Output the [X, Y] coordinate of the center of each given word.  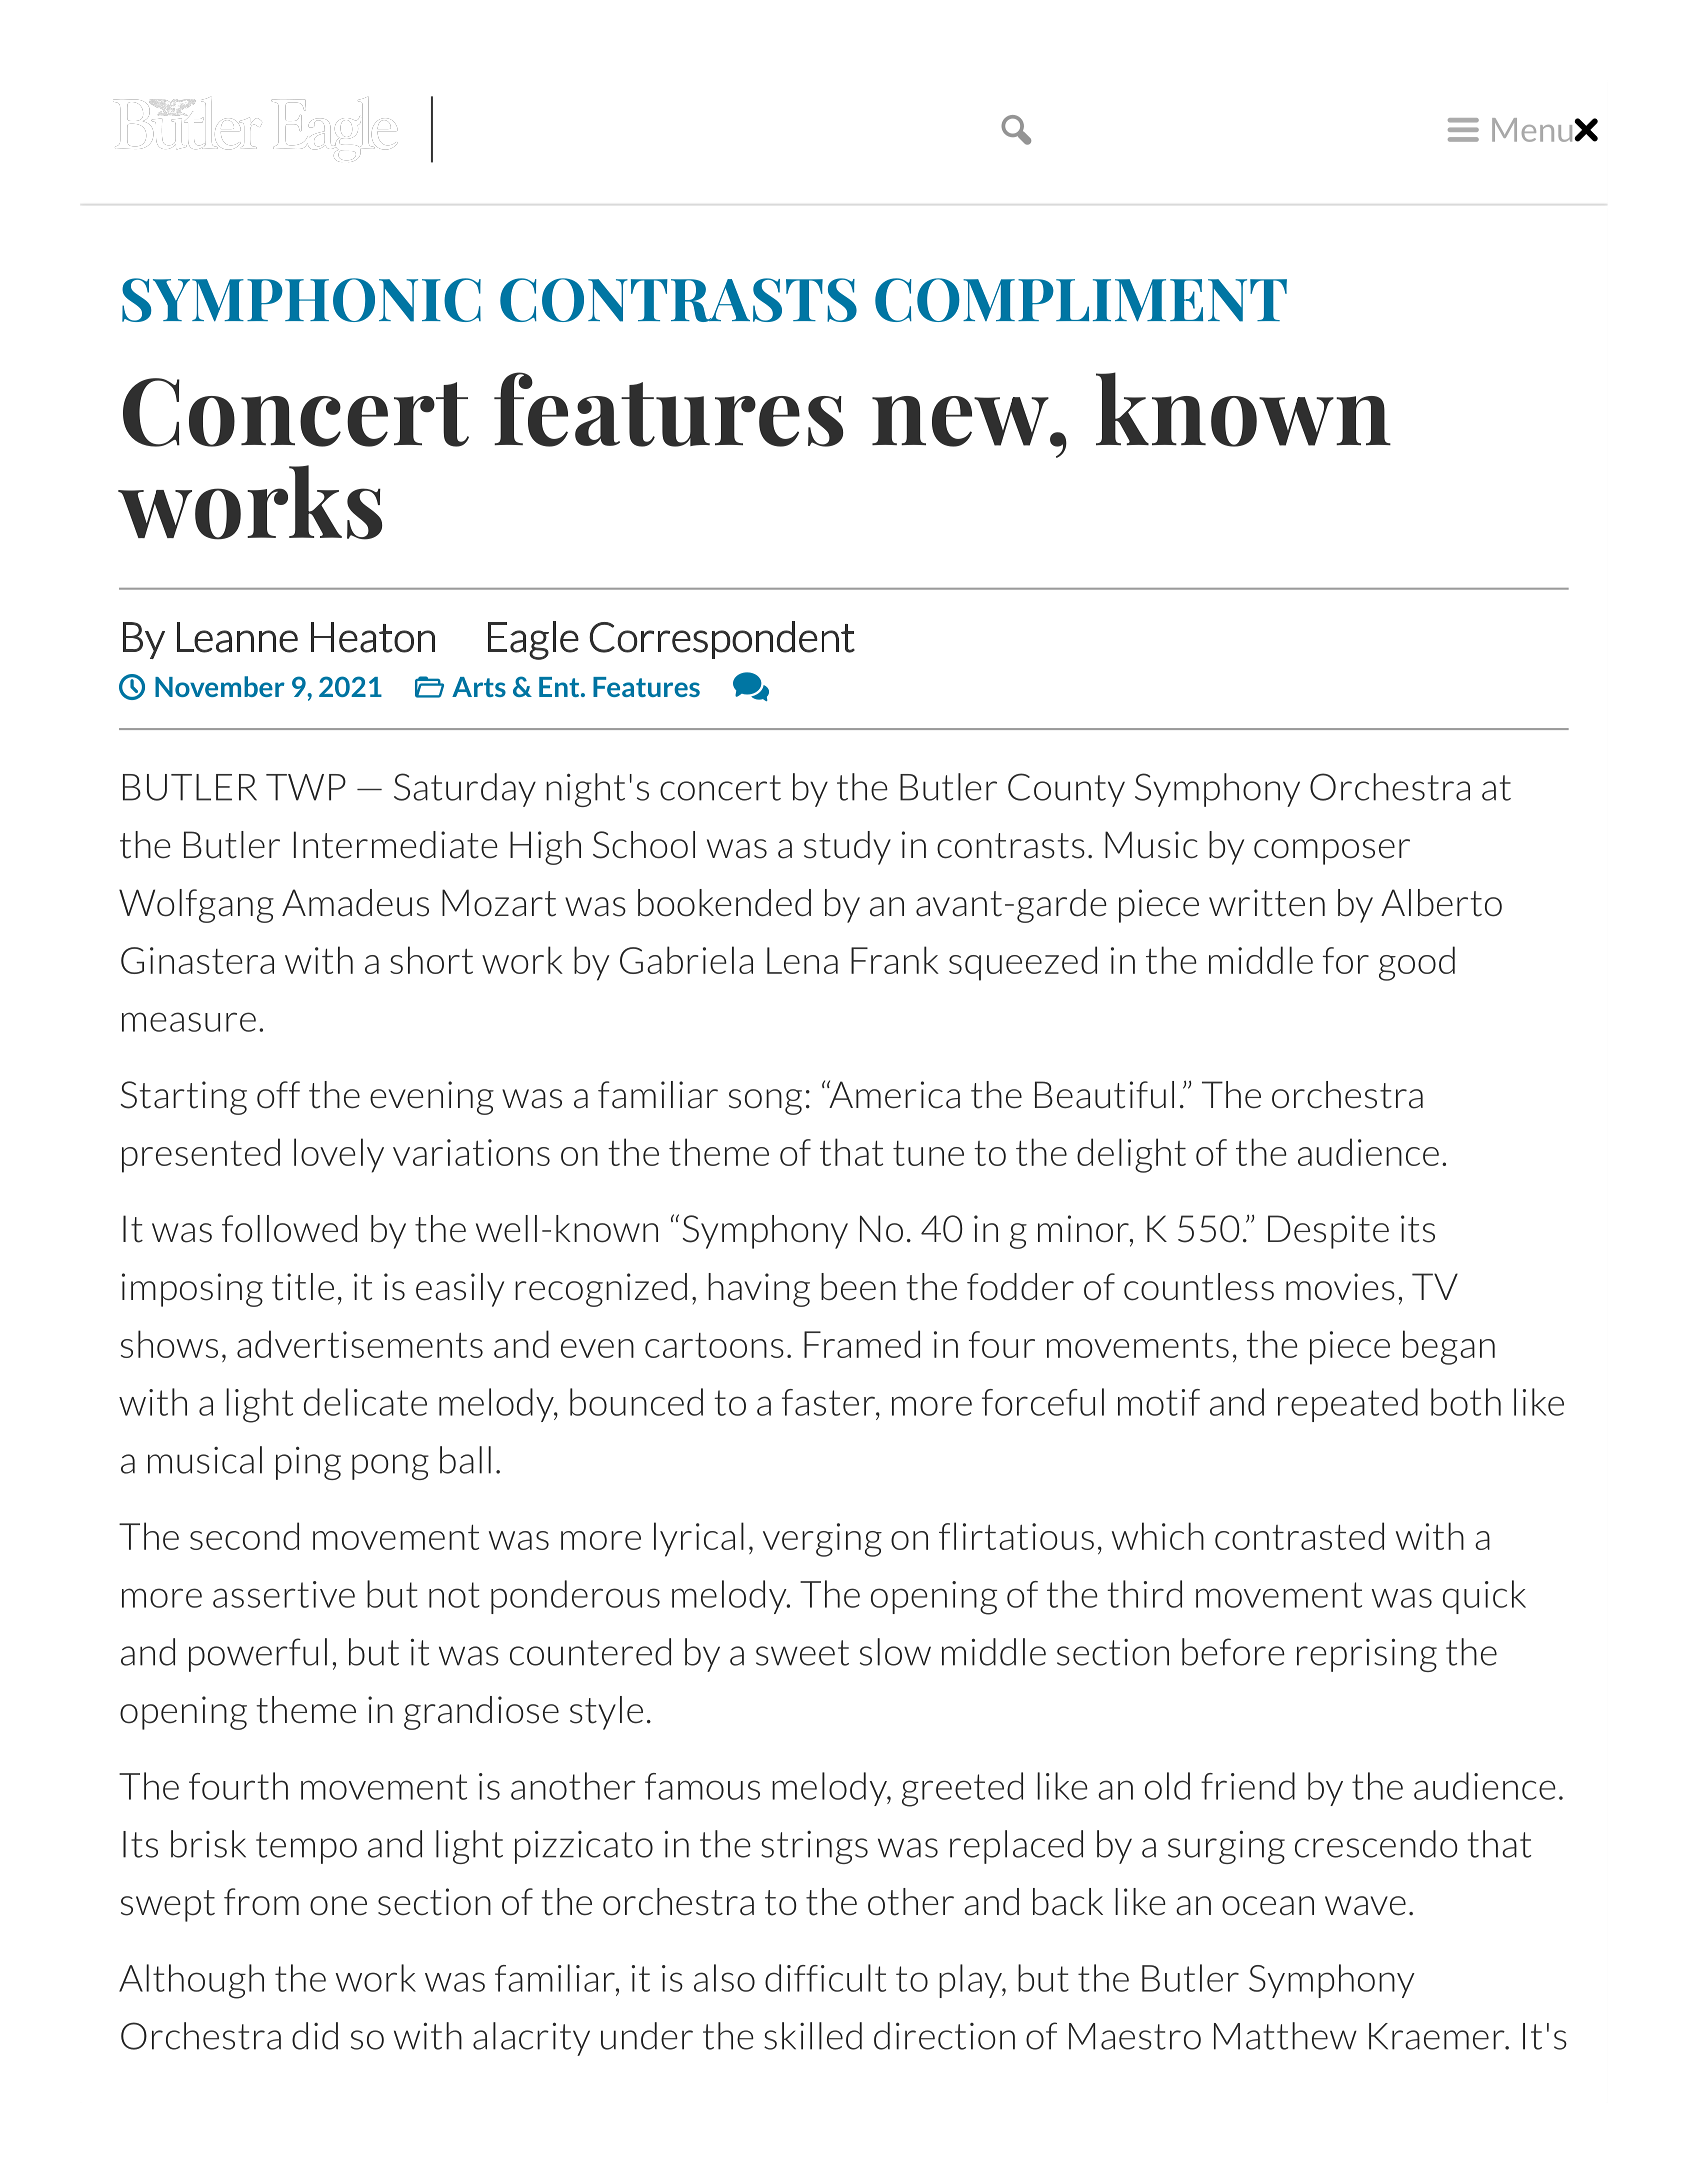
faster [829, 1402]
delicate [365, 1402]
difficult [825, 1978]
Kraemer [1438, 2036]
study [847, 848]
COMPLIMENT [1081, 300]
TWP [306, 787]
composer [1332, 852]
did [315, 2036]
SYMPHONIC [301, 300]
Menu [1533, 130]
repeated [1348, 1405]
